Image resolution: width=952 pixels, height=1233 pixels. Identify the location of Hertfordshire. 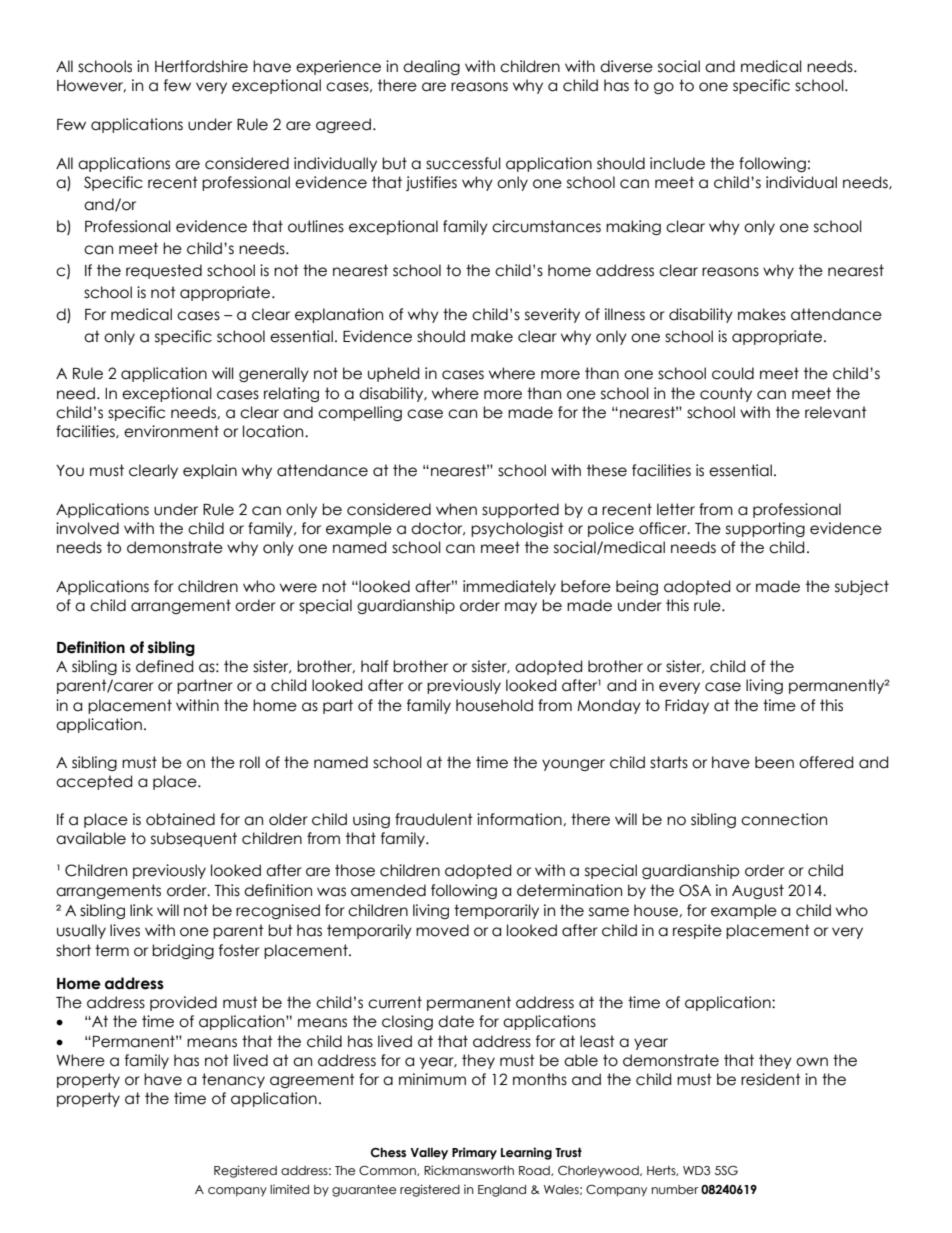
(201, 66).
